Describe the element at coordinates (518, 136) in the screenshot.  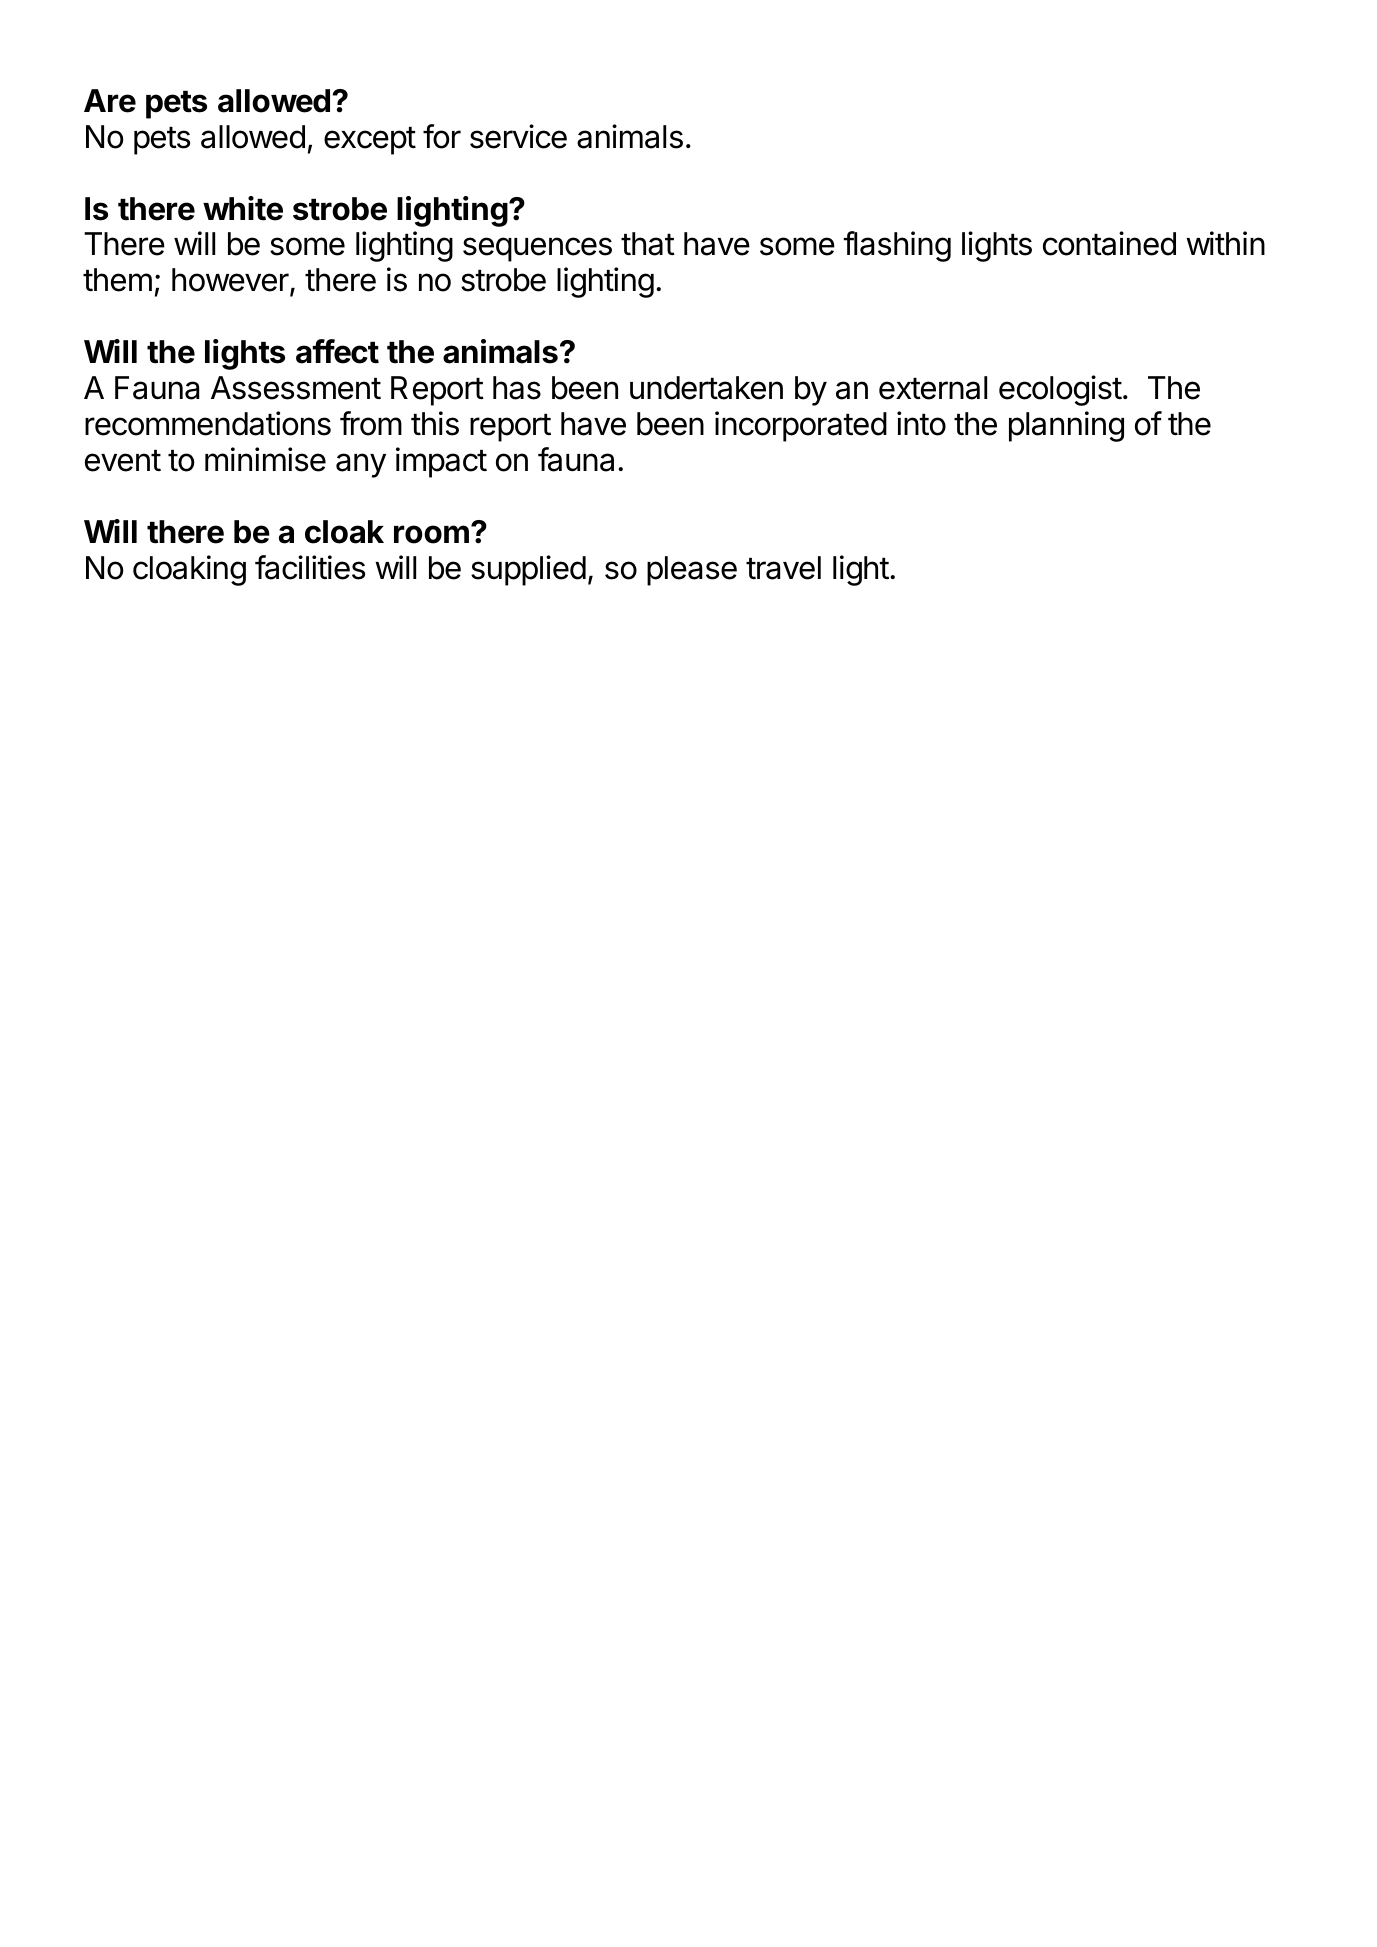
I see `service` at that location.
